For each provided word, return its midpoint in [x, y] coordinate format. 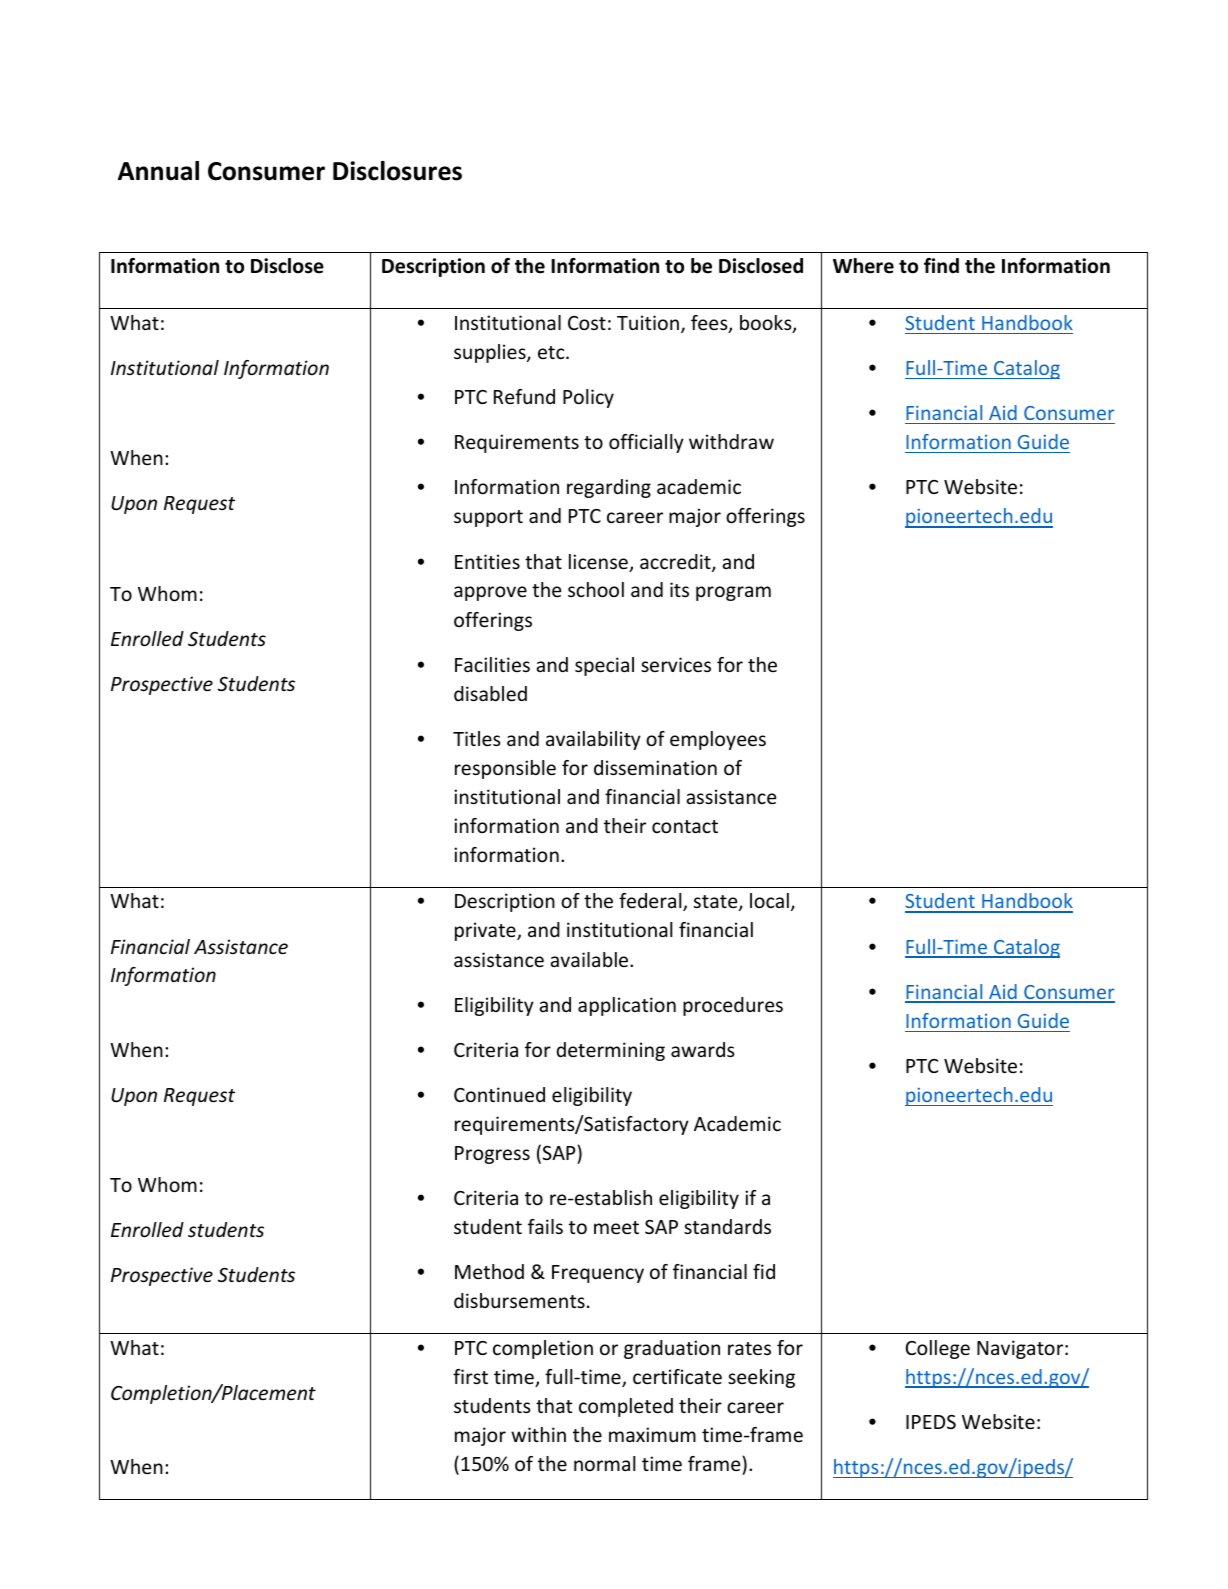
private [486, 931]
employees [718, 740]
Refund [524, 396]
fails [545, 1226]
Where [863, 266]
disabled [490, 693]
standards [727, 1226]
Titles [477, 738]
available [590, 959]
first [470, 1376]
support [488, 518]
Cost [587, 323]
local [769, 900]
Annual [158, 171]
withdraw [731, 441]
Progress [492, 1155]
